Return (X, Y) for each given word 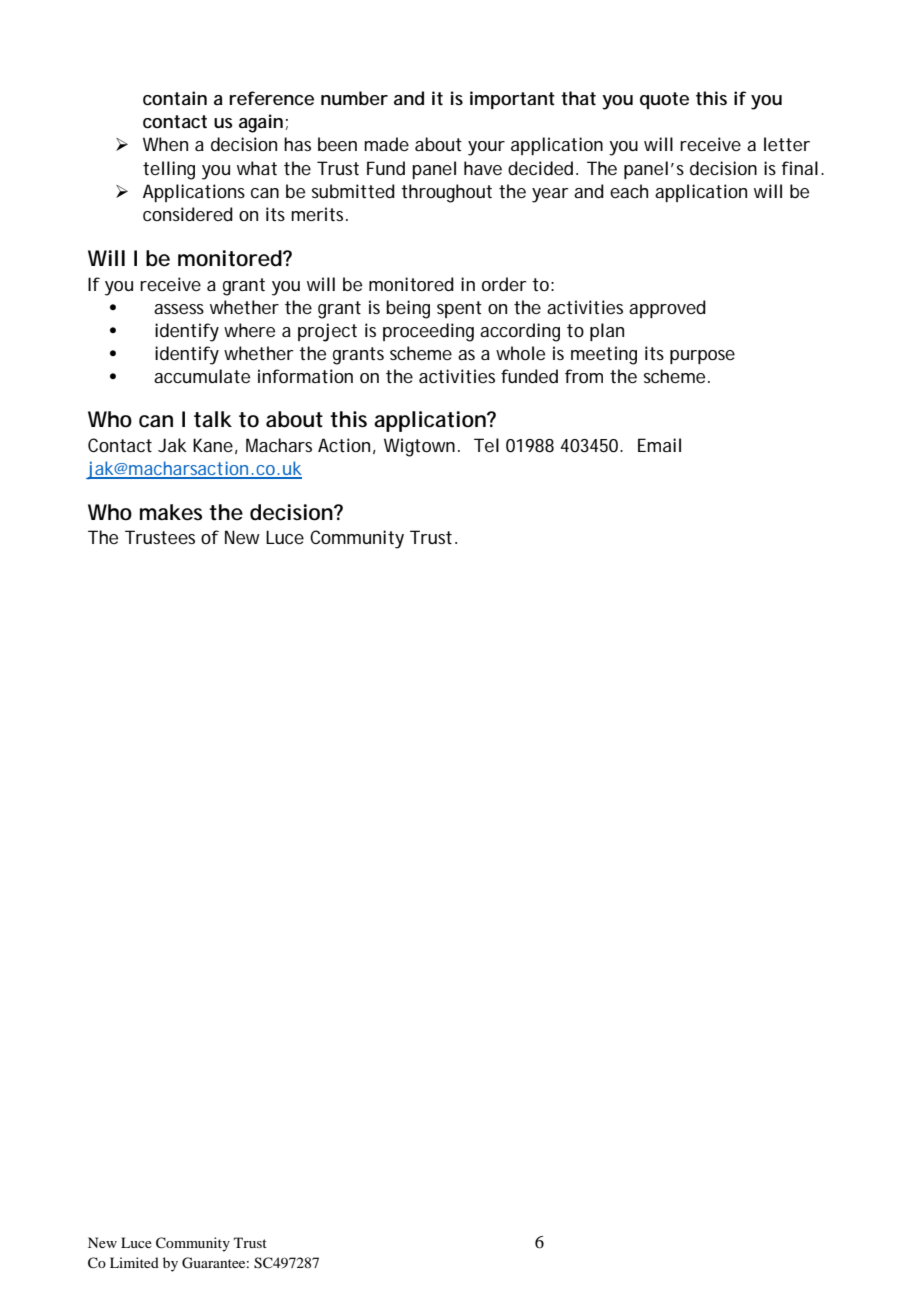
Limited (134, 1262)
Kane (213, 445)
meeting (604, 355)
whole (520, 353)
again (261, 123)
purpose (702, 357)
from (584, 376)
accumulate (202, 376)
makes (171, 512)
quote (664, 100)
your (486, 148)
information (305, 376)
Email (659, 445)
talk (213, 419)
